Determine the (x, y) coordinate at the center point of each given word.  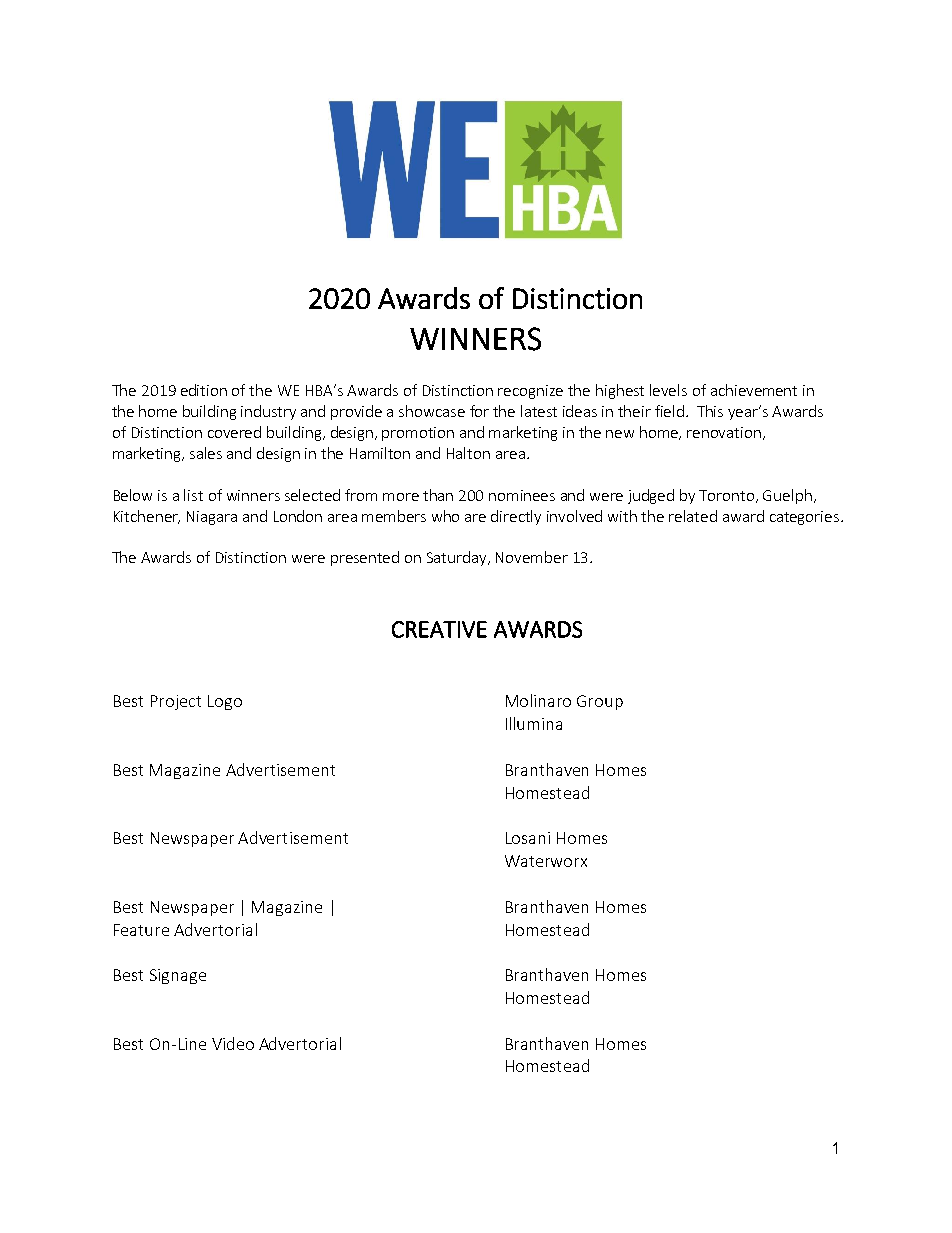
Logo (225, 702)
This (710, 411)
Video (233, 1043)
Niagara (212, 518)
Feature (141, 930)
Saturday (458, 558)
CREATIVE (439, 629)
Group (600, 702)
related (693, 516)
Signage (178, 976)
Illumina (534, 723)
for (479, 411)
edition (204, 390)
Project (176, 702)
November (532, 557)
